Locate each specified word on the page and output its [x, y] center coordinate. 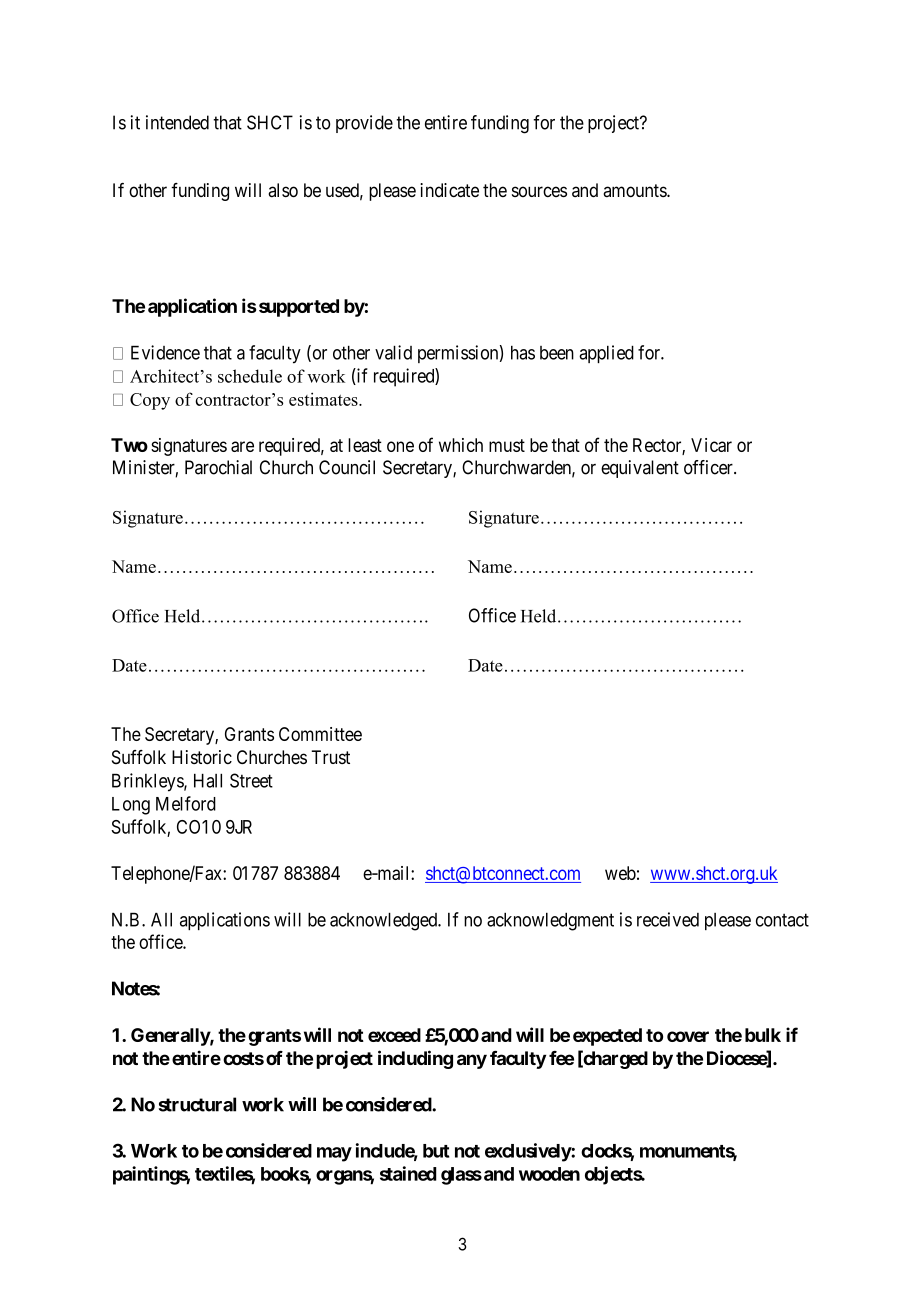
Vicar [711, 445]
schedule [250, 376]
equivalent [640, 469]
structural [197, 1104]
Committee [320, 734]
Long [131, 806]
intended [177, 122]
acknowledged [384, 921]
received [668, 919]
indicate [449, 190]
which [461, 445]
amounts [635, 190]
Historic [202, 757]
